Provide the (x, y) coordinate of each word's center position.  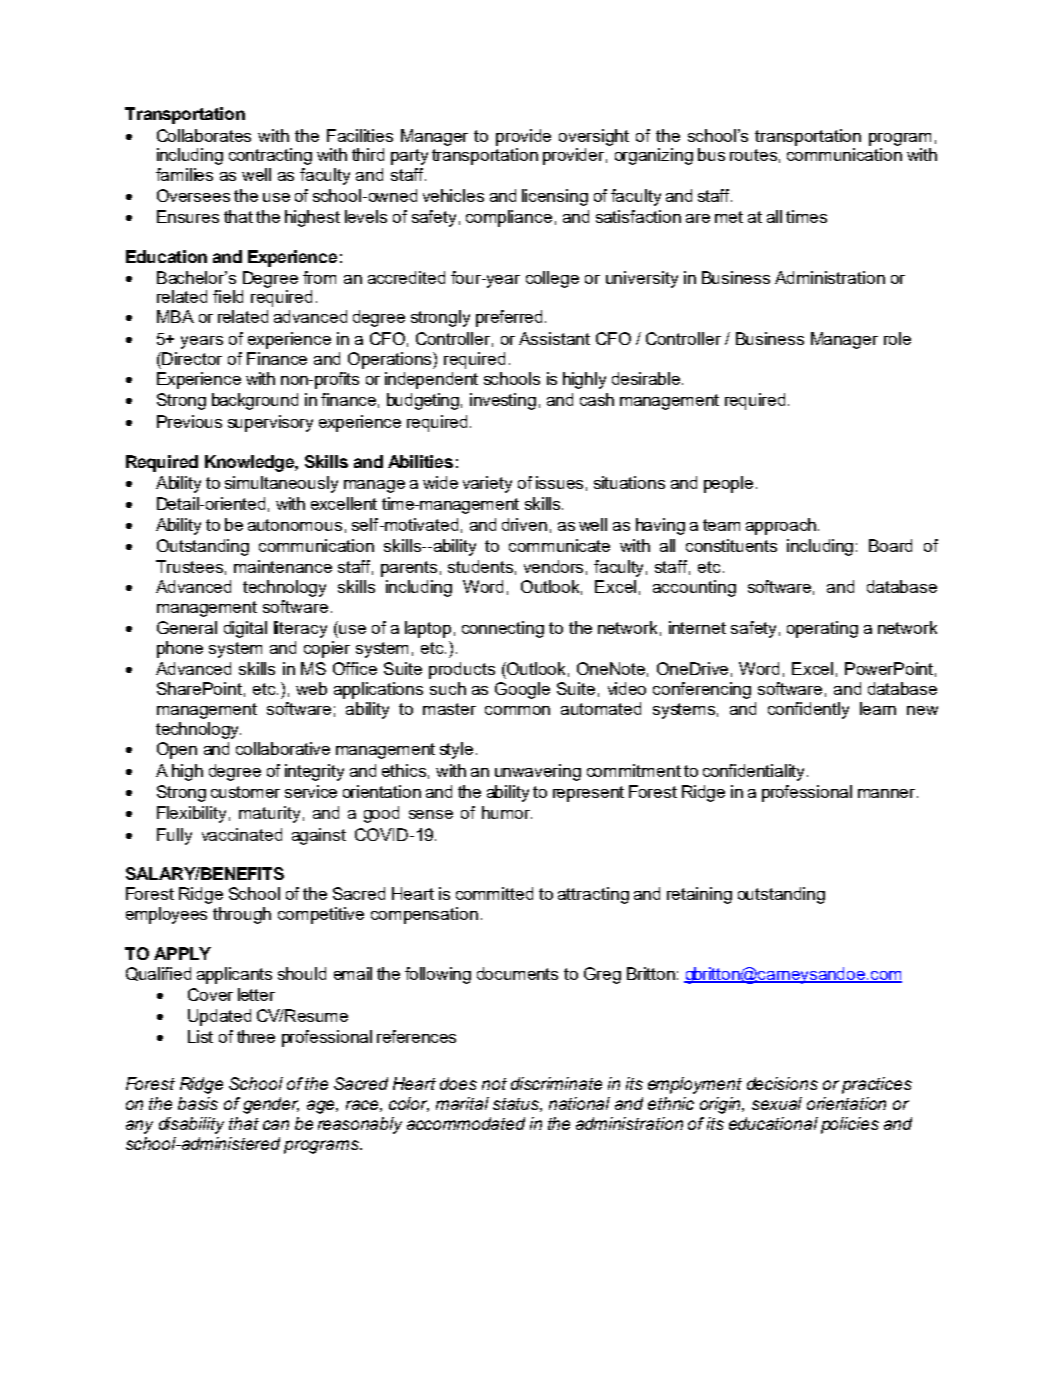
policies (850, 1125)
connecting (503, 629)
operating (822, 629)
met (729, 217)
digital (245, 629)
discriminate (556, 1083)
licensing (555, 197)
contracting (270, 156)
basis (198, 1103)
